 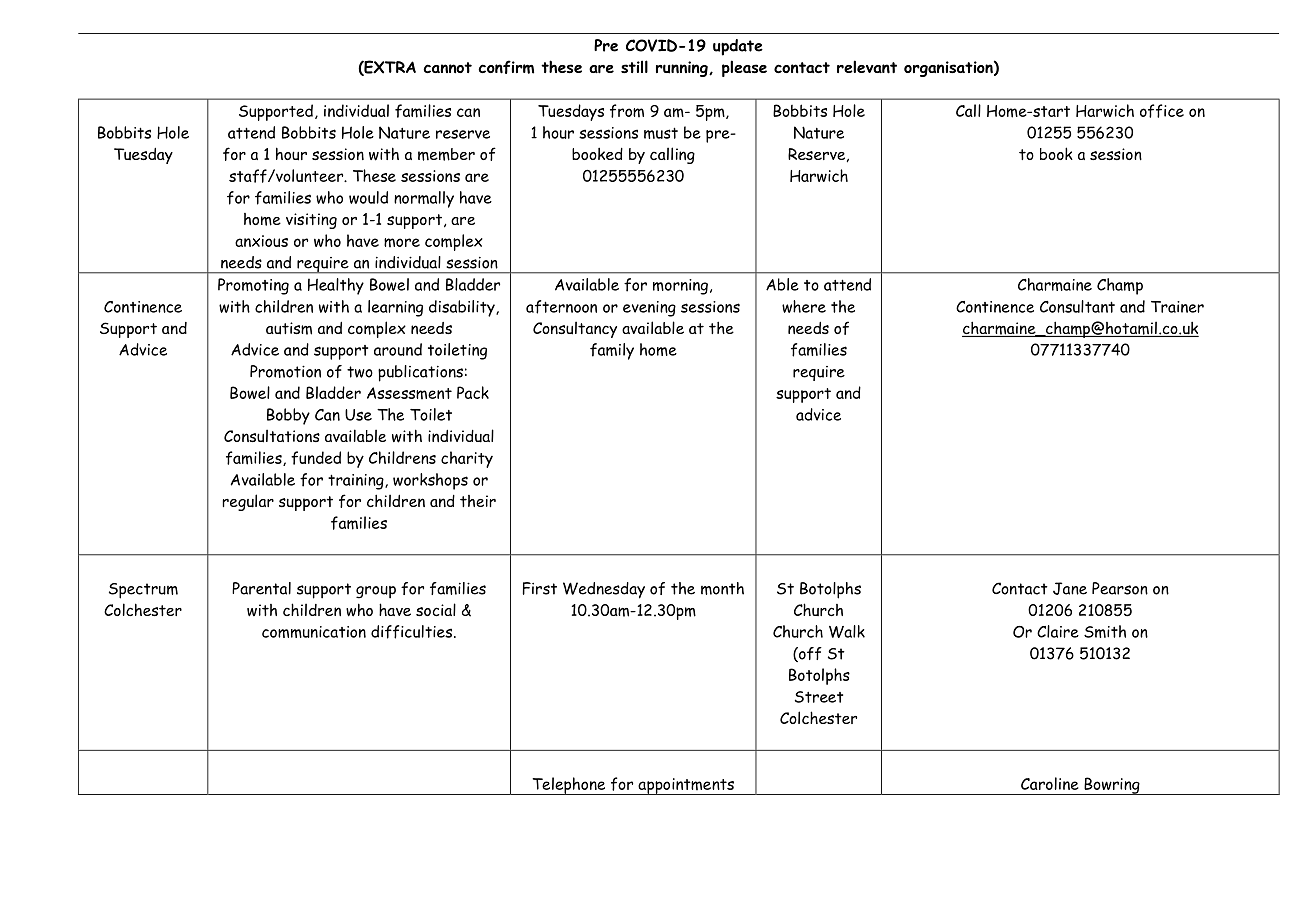 I want to click on Promoting, so click(x=253, y=286).
